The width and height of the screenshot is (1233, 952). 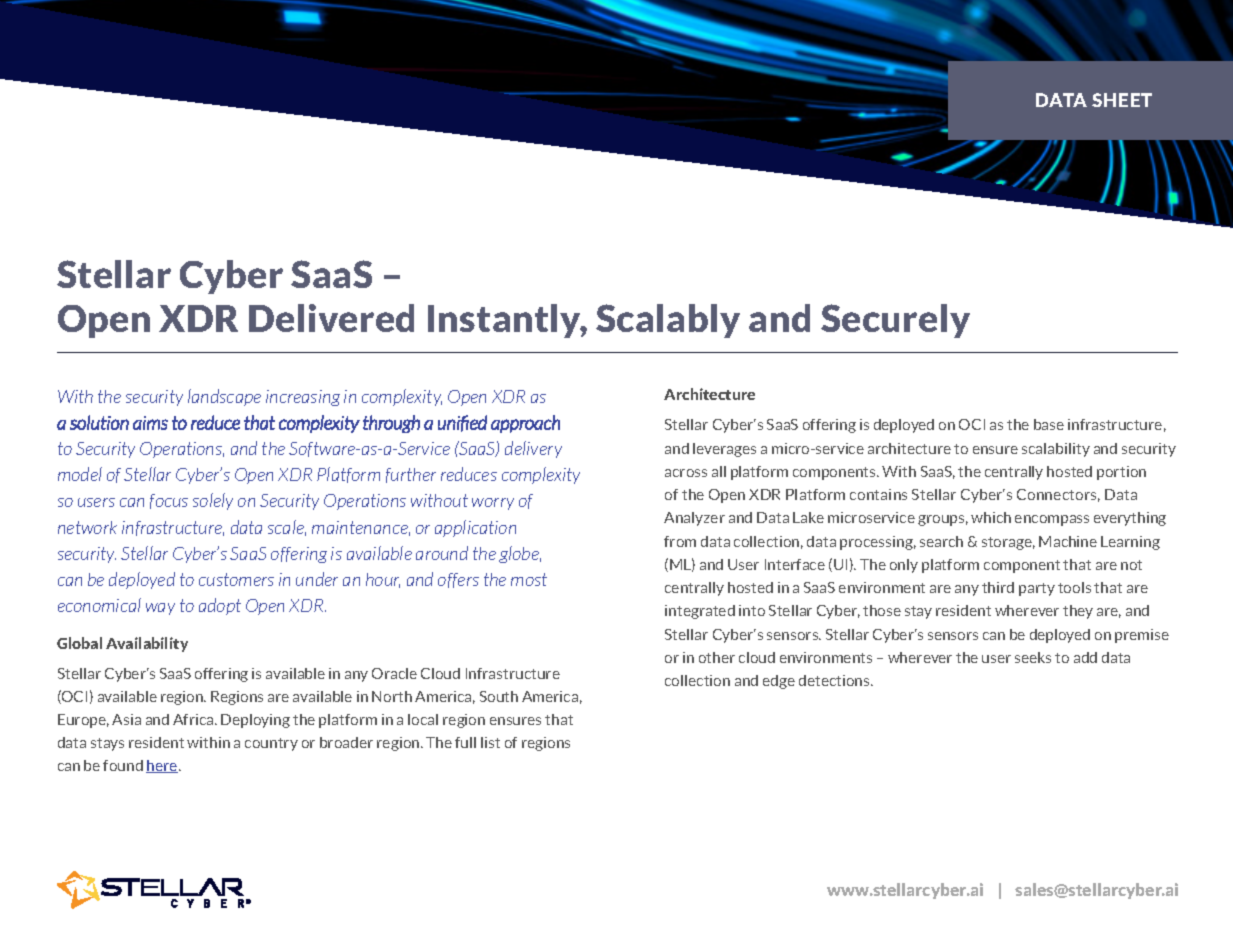 What do you see at coordinates (303, 398) in the screenshot?
I see `increasing` at bounding box center [303, 398].
